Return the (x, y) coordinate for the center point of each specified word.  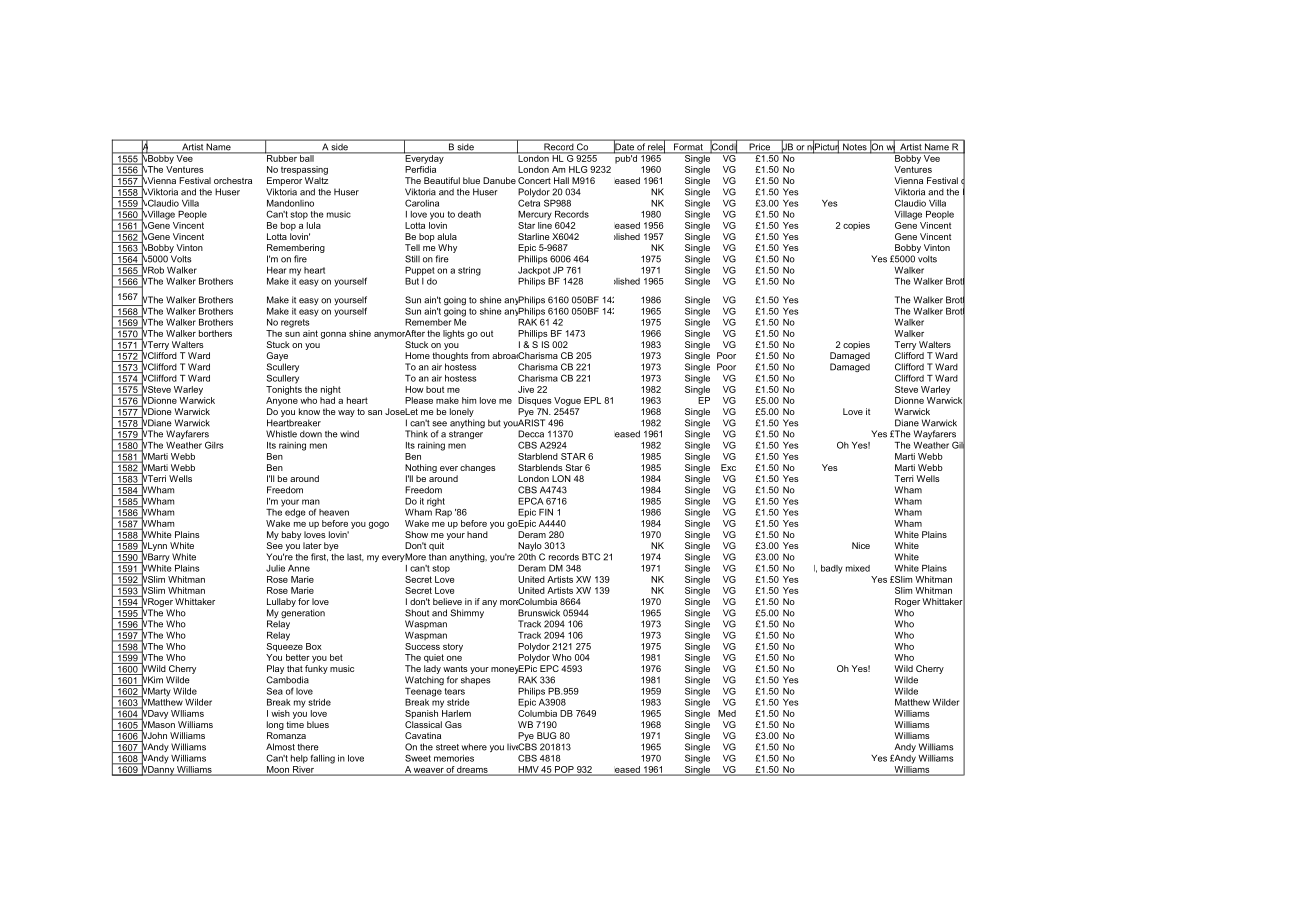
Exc (728, 467)
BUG (546, 735)
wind (349, 434)
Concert (534, 180)
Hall (561, 180)
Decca (531, 434)
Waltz (316, 180)
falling (323, 759)
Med (727, 713)
